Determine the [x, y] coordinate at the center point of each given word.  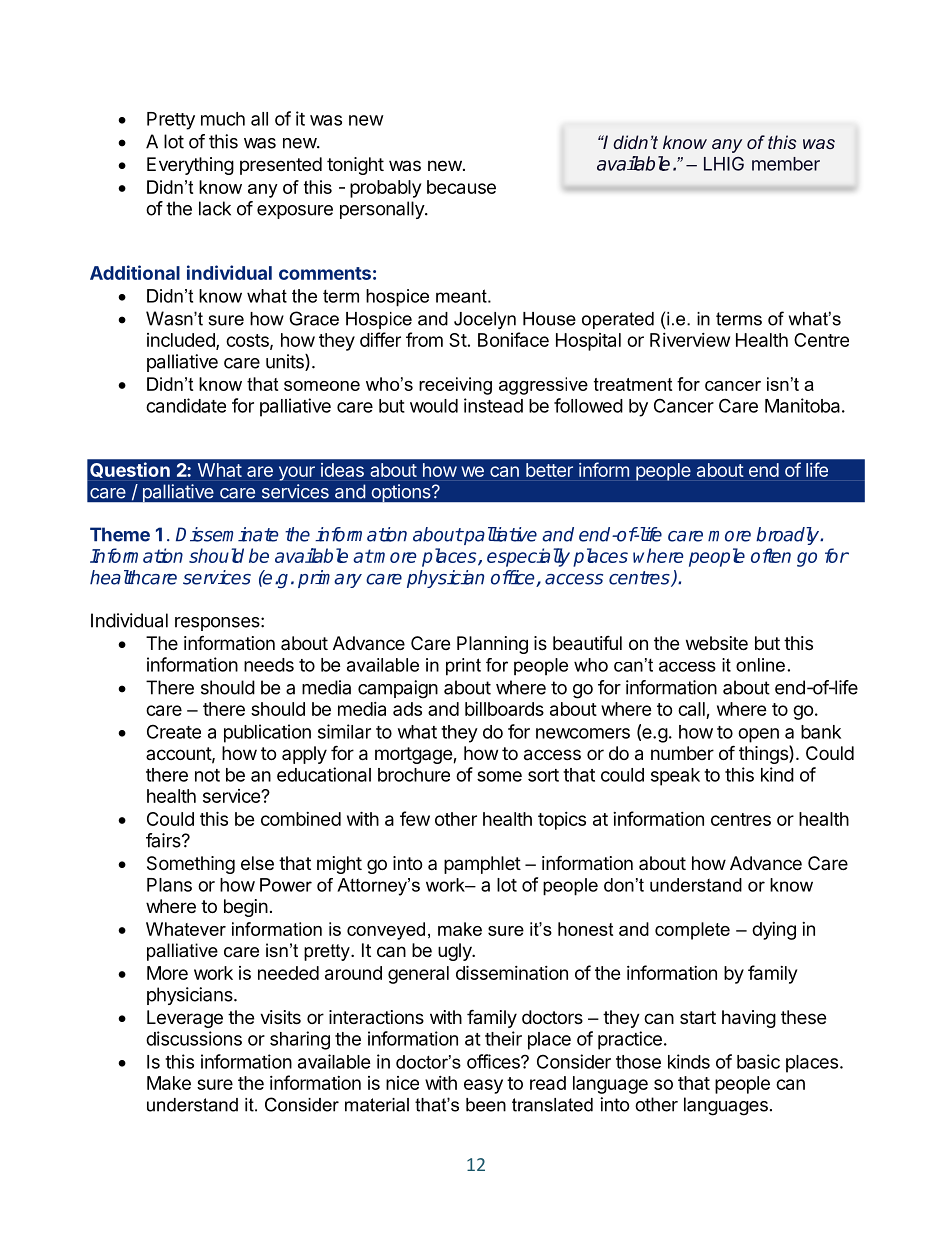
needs [269, 665]
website [717, 643]
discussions [194, 1038]
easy [483, 1086]
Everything [190, 166]
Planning [492, 645]
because [461, 187]
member [786, 164]
